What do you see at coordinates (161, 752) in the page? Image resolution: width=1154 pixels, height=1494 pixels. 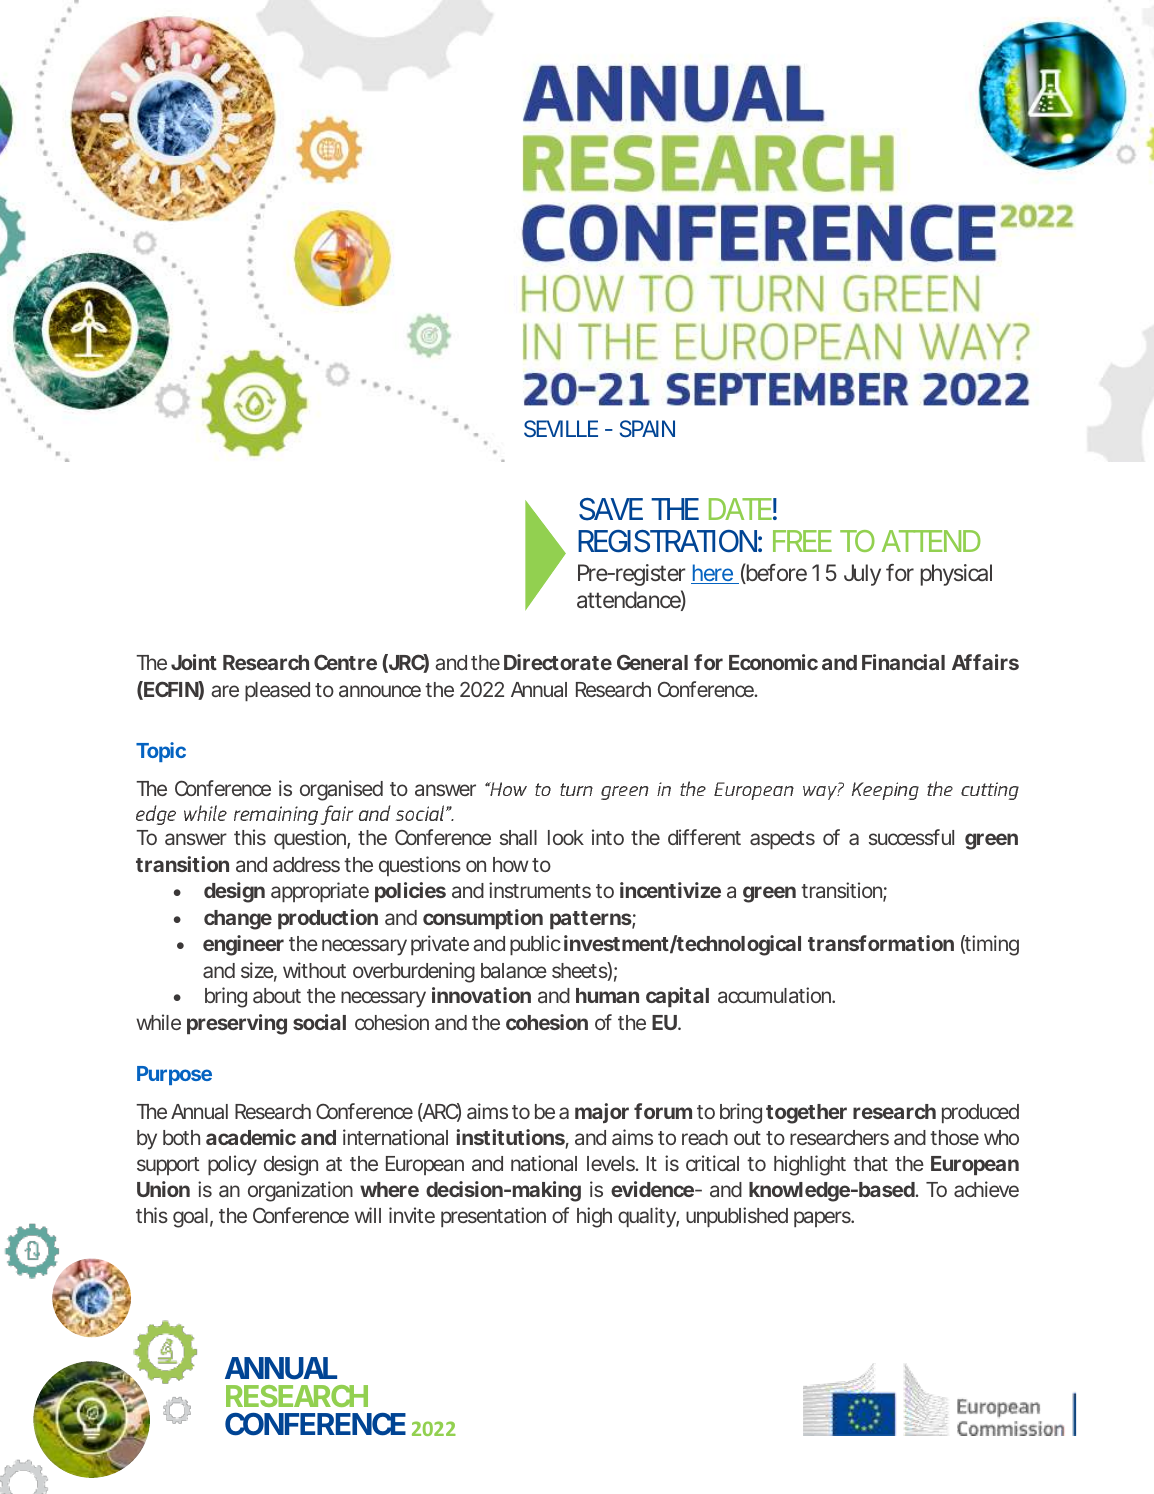 I see `Topic` at bounding box center [161, 752].
